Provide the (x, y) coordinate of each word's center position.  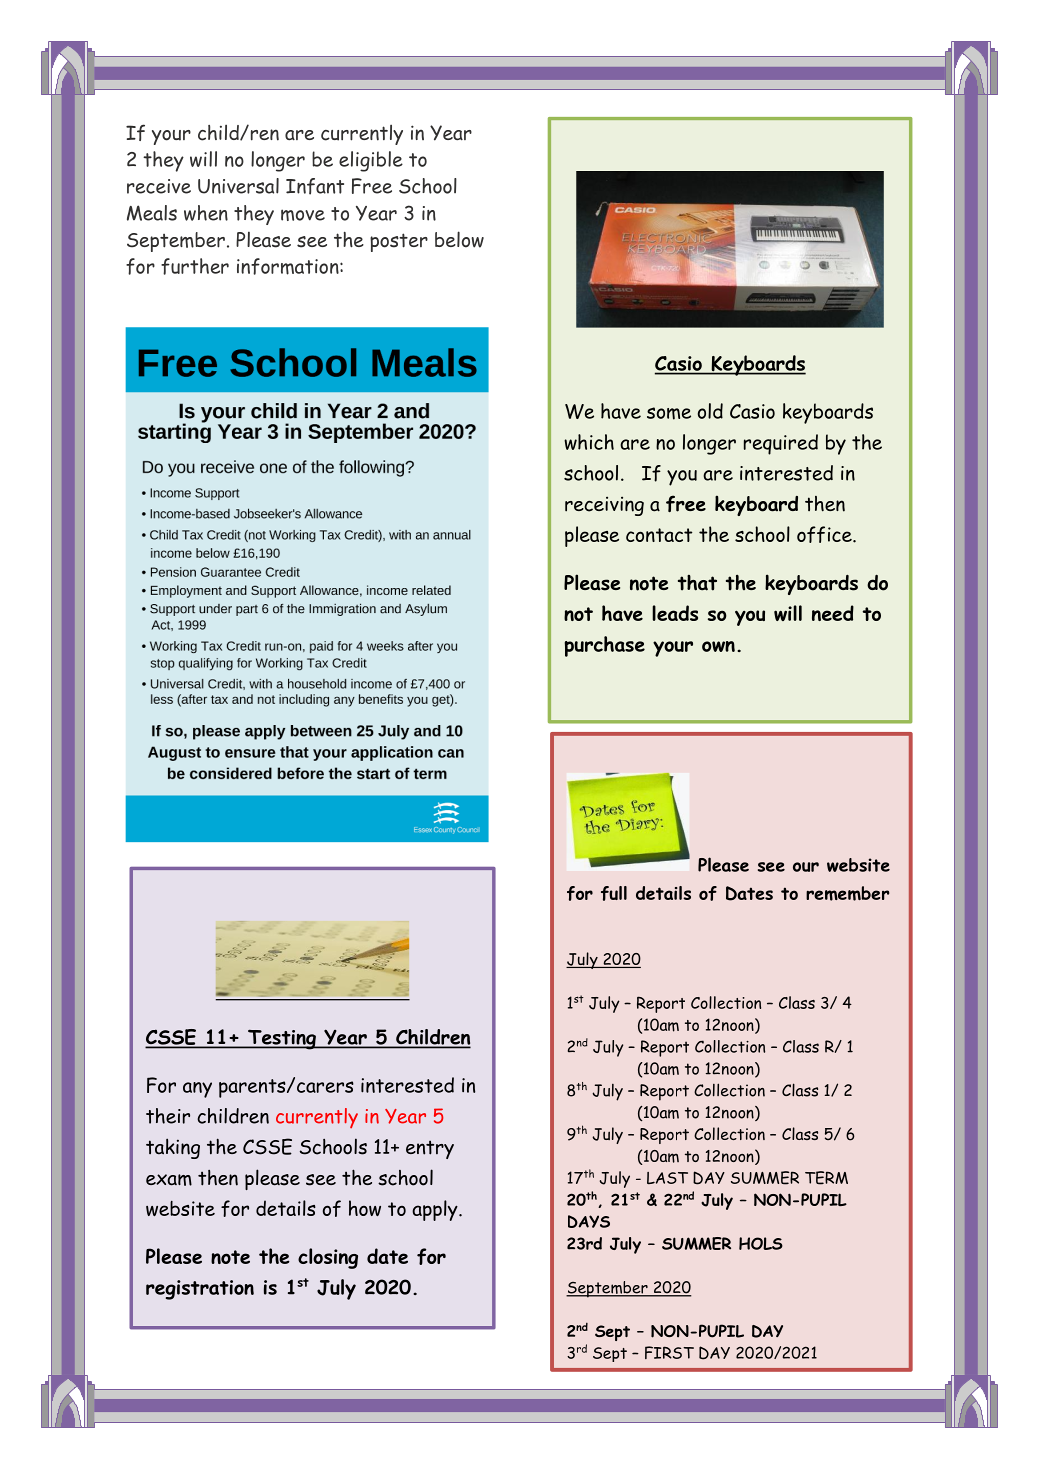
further (195, 266)
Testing (282, 1039)
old (710, 411)
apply (436, 1210)
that (697, 583)
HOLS (761, 1243)
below (459, 239)
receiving (604, 506)
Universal (238, 186)
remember (847, 893)
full (614, 893)
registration (200, 1290)
